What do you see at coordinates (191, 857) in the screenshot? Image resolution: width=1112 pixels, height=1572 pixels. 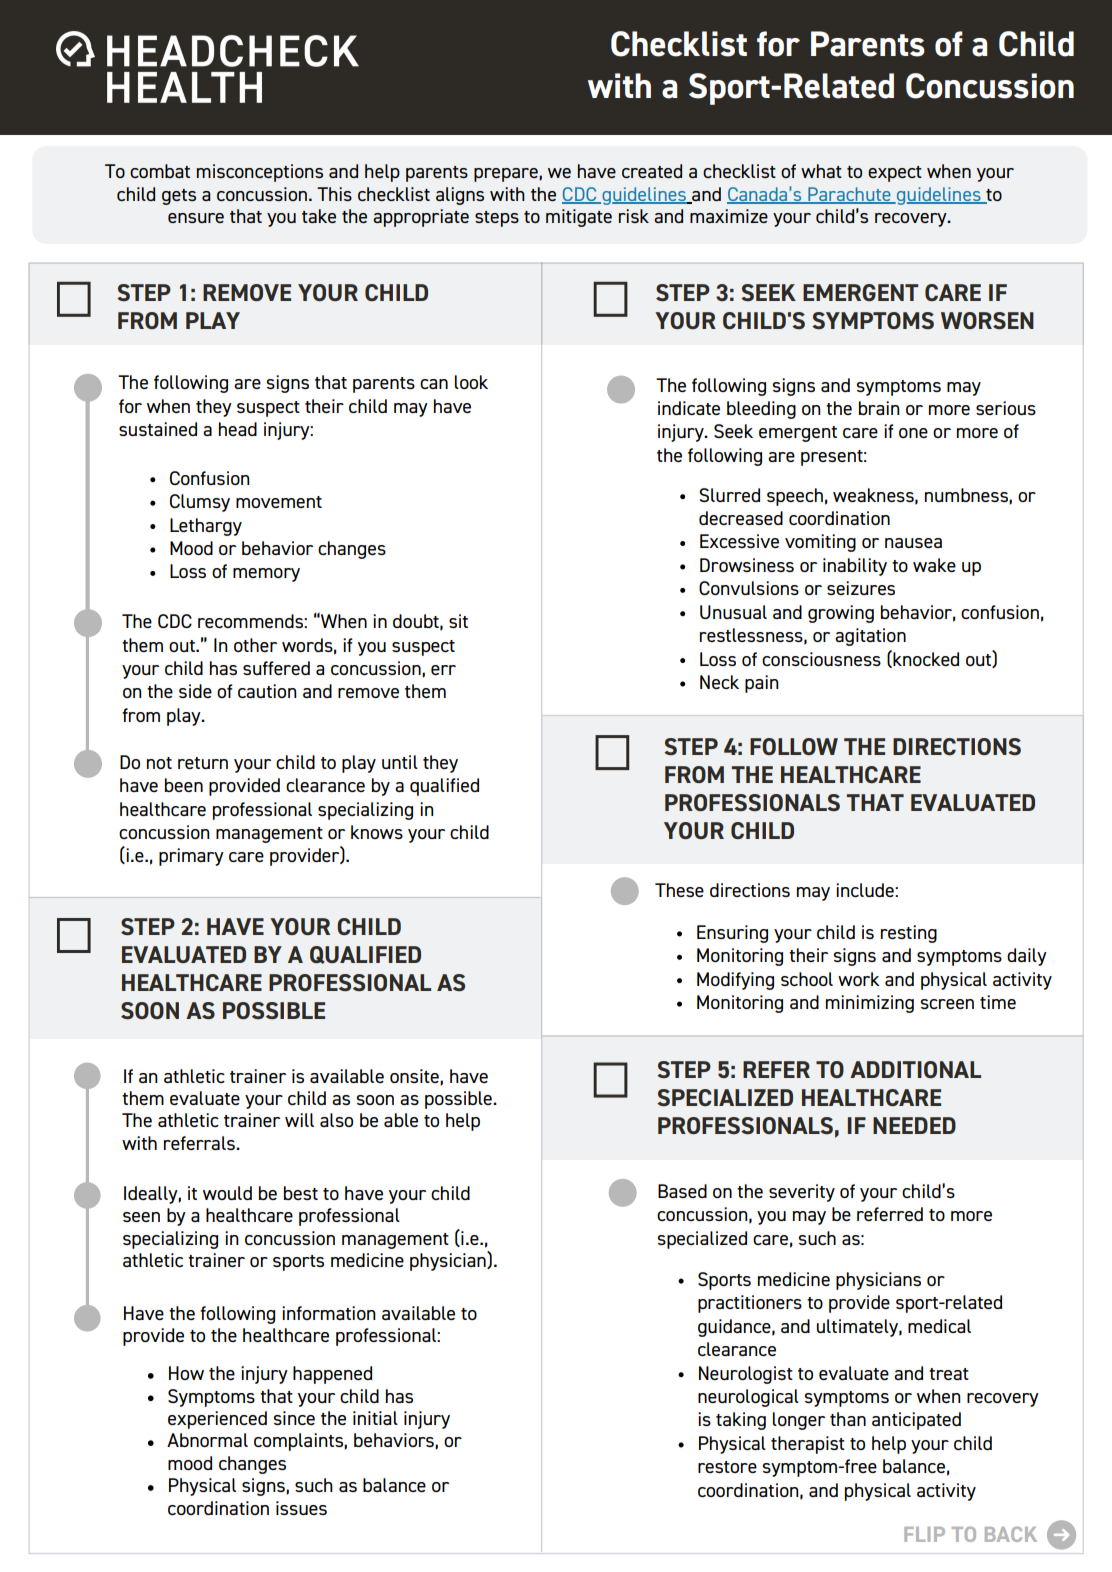 I see `primary` at bounding box center [191, 857].
